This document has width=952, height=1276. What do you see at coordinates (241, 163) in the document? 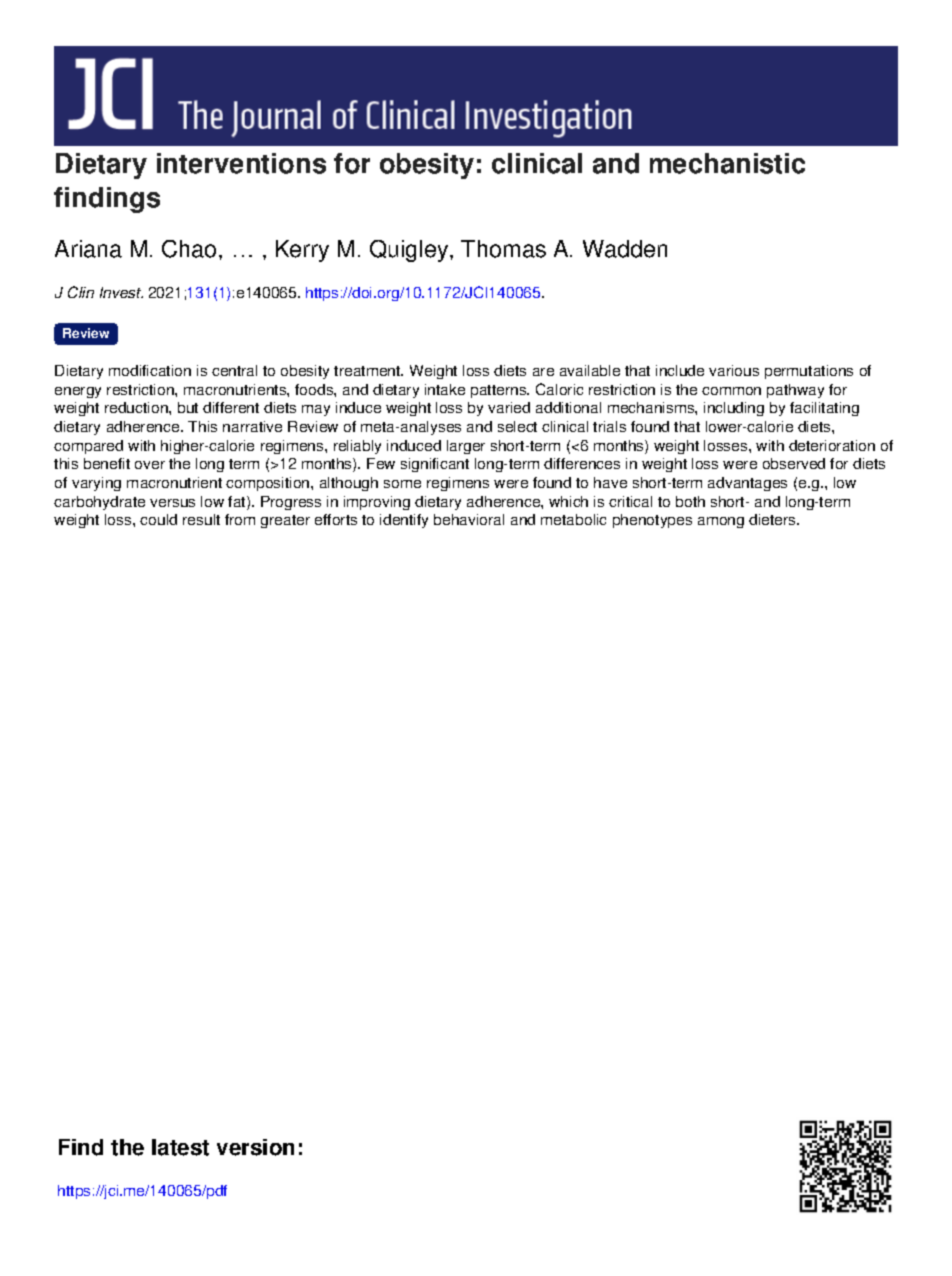
I see `interventions` at bounding box center [241, 163].
